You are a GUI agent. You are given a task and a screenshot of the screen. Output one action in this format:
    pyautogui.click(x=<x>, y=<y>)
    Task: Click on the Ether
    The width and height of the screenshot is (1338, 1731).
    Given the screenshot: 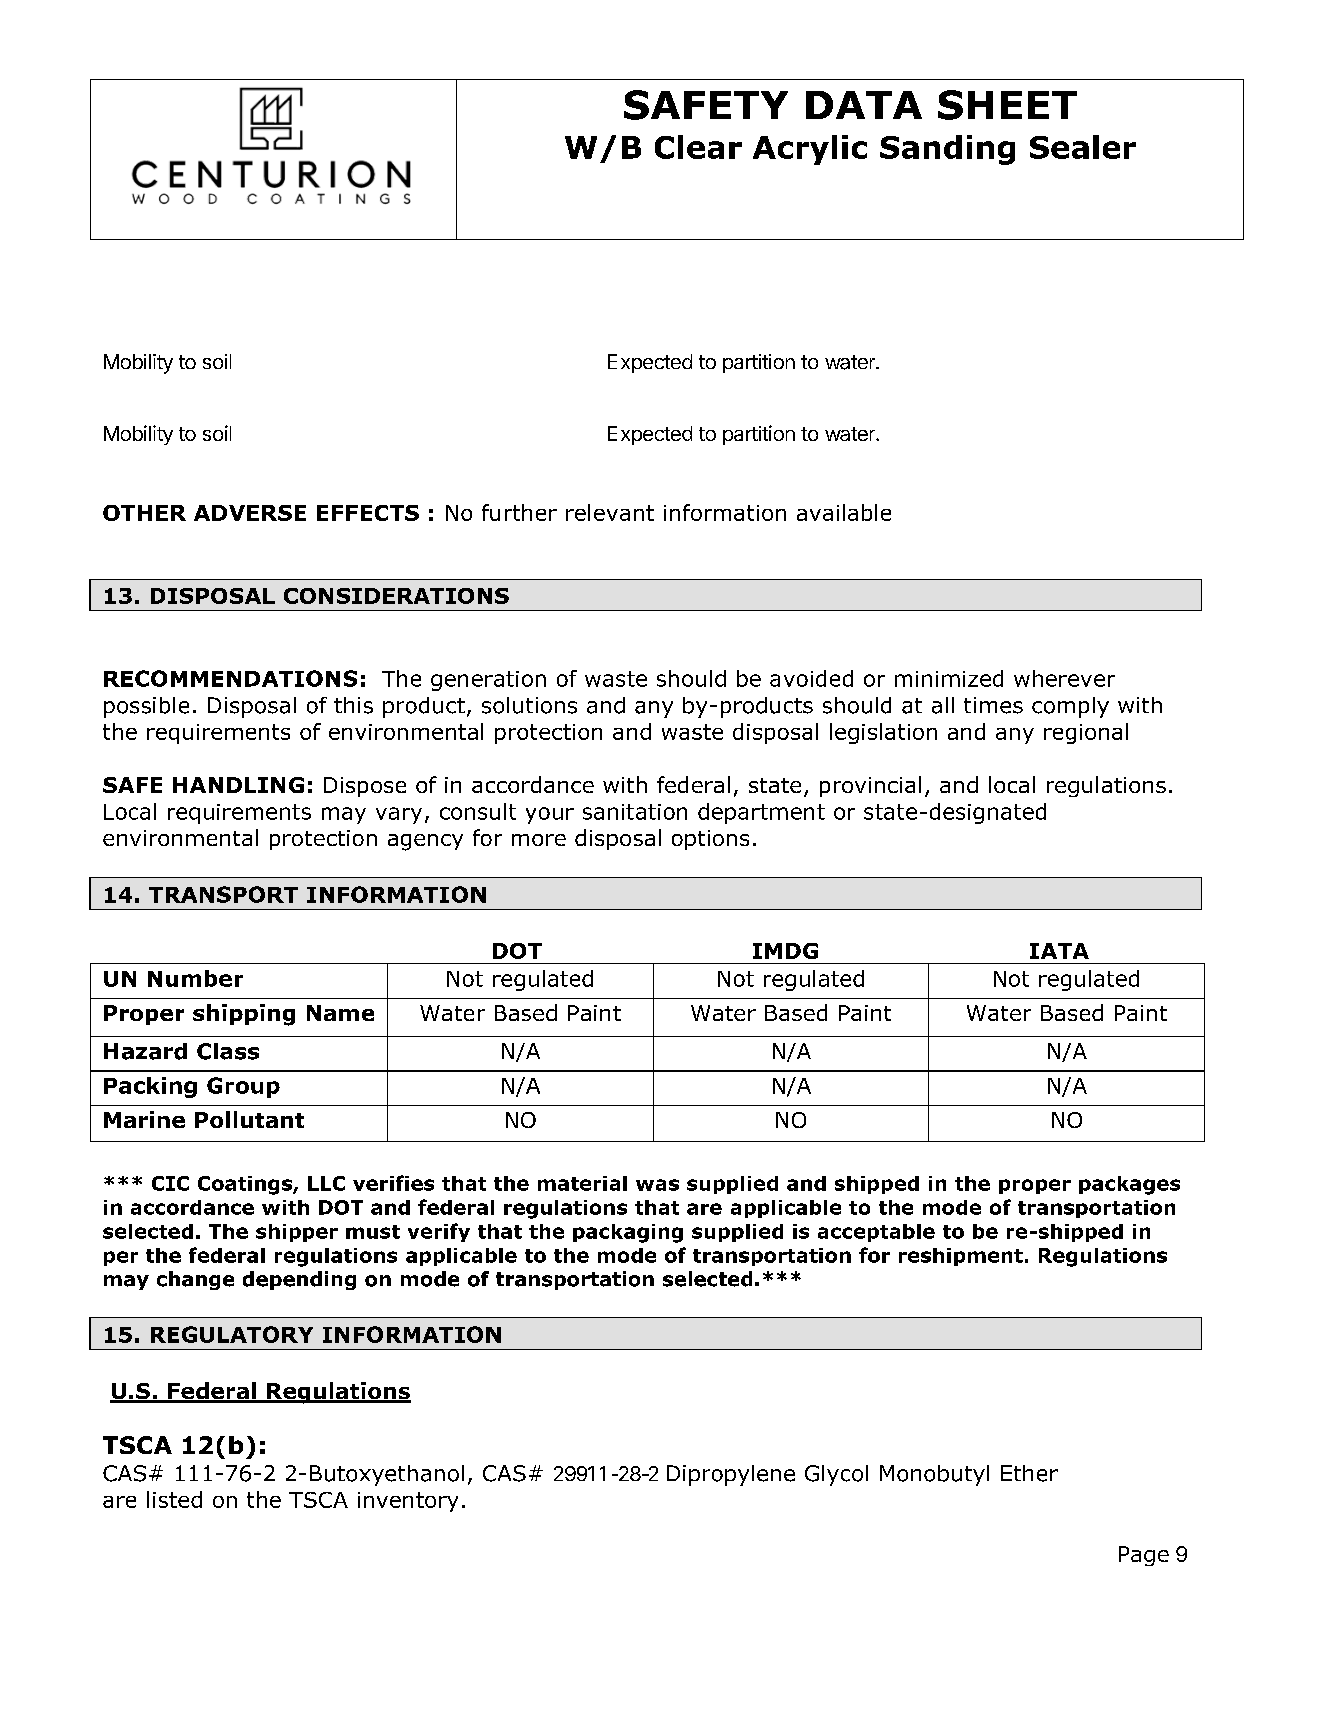 What is the action you would take?
    pyautogui.click(x=1029, y=1473)
